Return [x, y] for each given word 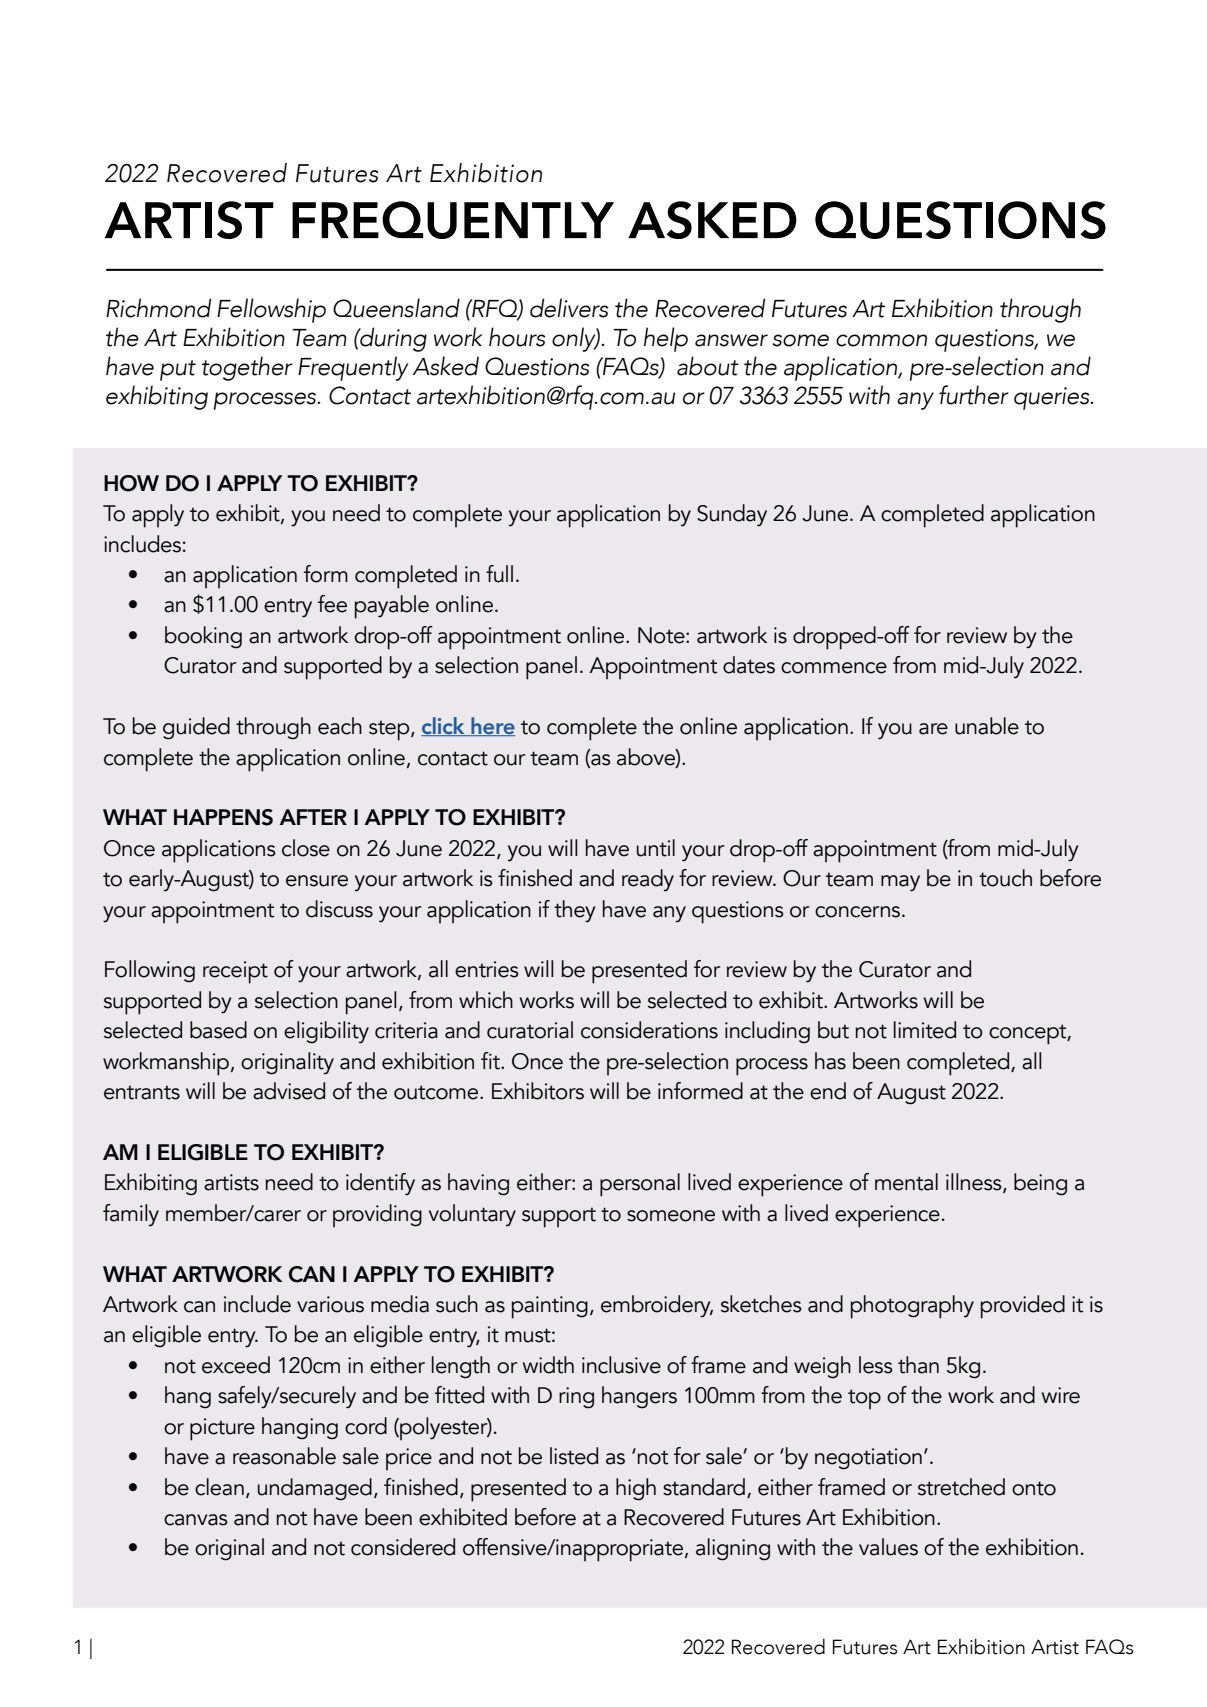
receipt [235, 972]
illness [975, 1183]
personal [640, 1185]
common [881, 340]
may [900, 883]
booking [203, 637]
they [575, 911]
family [131, 1215]
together [247, 368]
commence [834, 668]
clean [219, 1487]
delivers [569, 308]
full [499, 574]
